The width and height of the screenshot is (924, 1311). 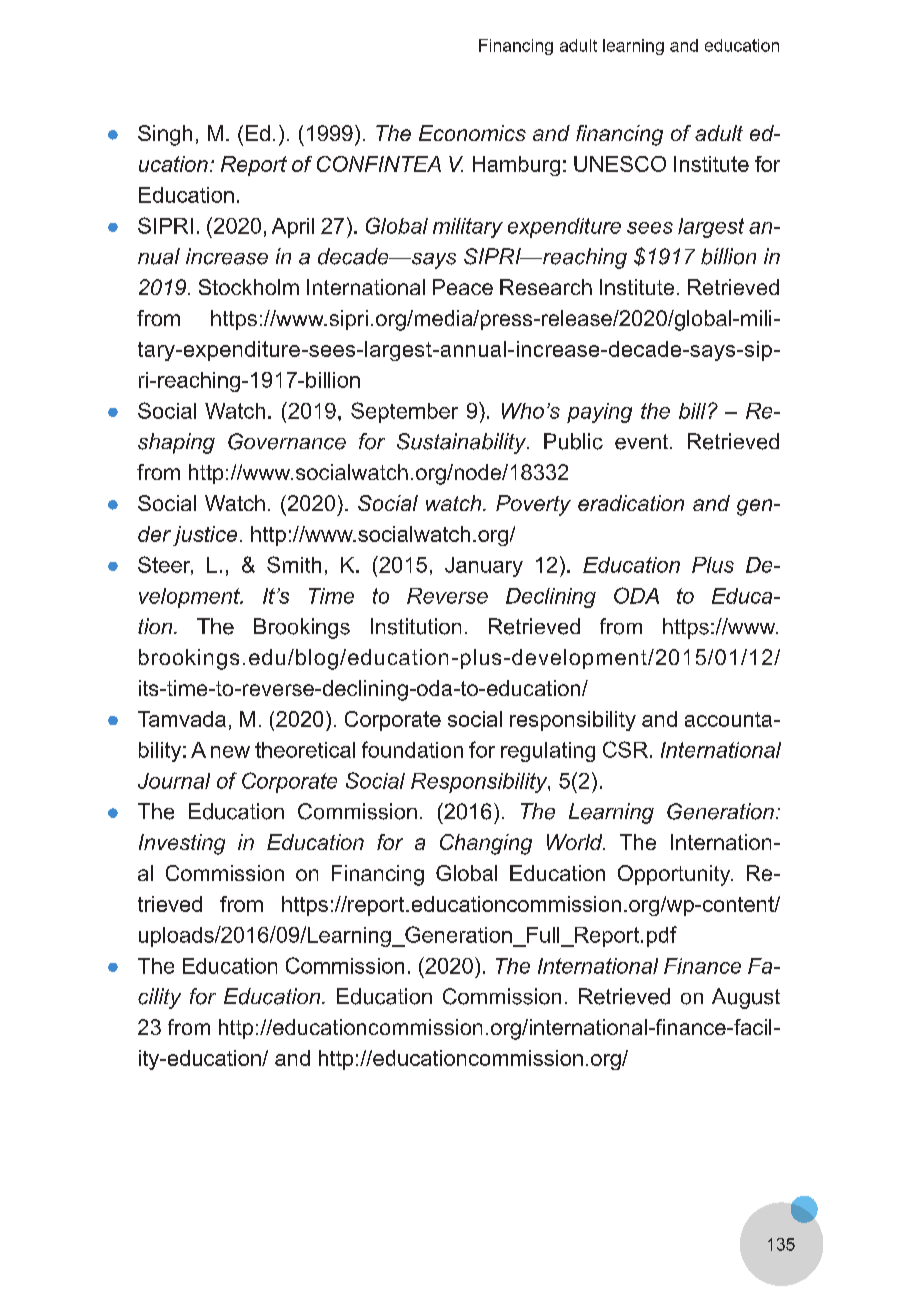 What do you see at coordinates (486, 844) in the screenshot?
I see `Changing` at bounding box center [486, 844].
